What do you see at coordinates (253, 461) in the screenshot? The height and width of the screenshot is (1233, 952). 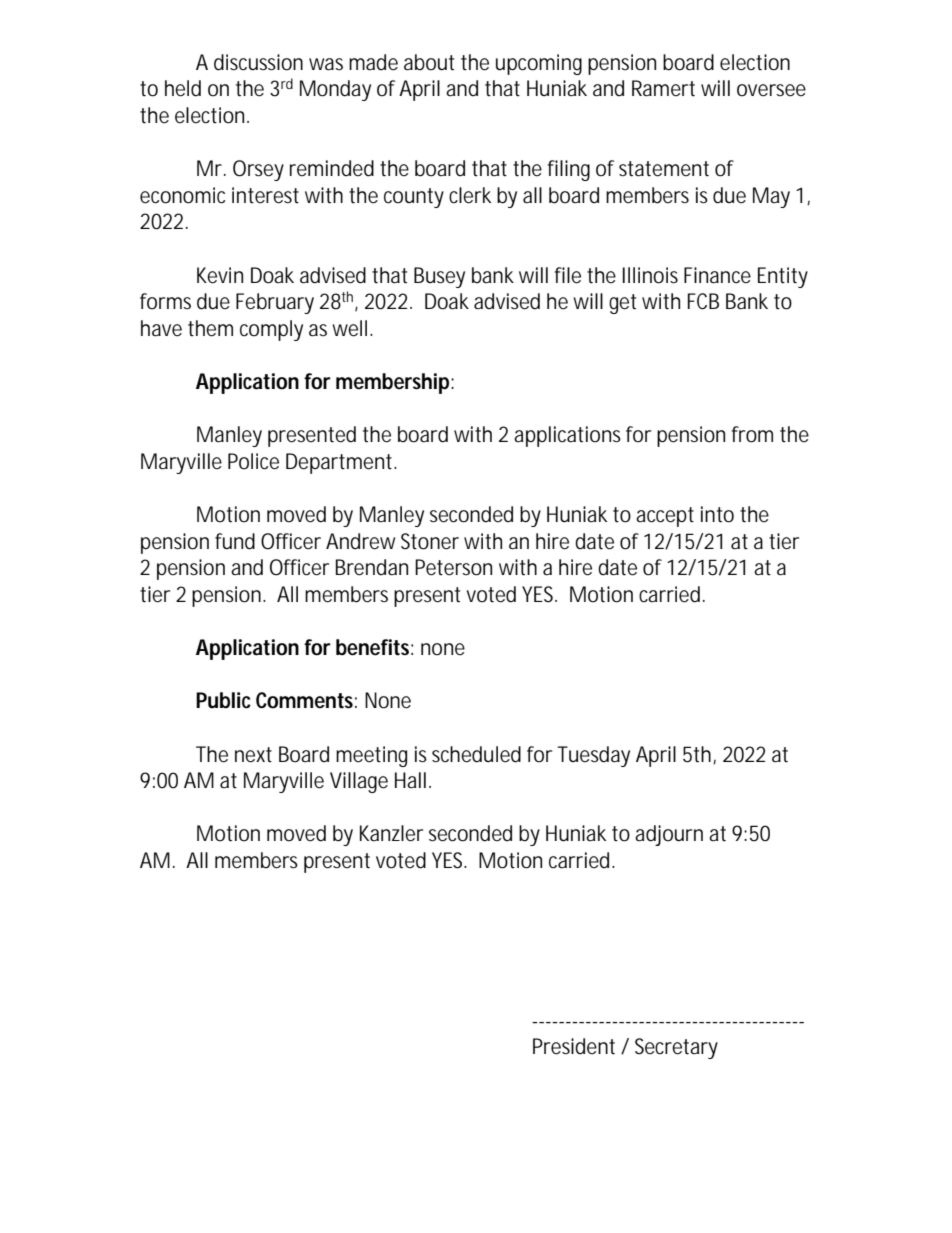 I see `Police` at bounding box center [253, 461].
